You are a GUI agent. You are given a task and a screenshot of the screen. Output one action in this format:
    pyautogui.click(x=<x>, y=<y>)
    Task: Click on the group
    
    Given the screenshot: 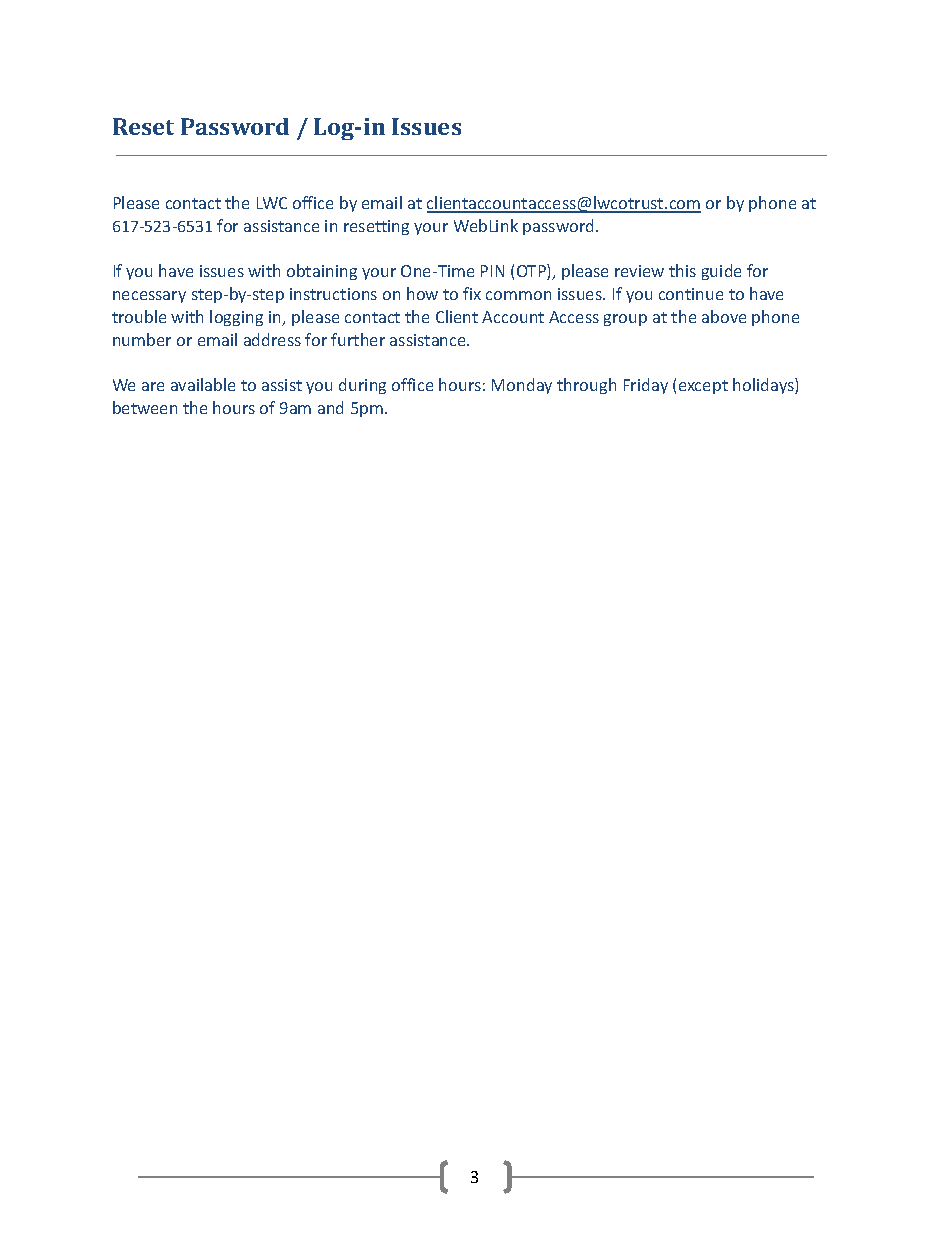 What is the action you would take?
    pyautogui.click(x=625, y=320)
